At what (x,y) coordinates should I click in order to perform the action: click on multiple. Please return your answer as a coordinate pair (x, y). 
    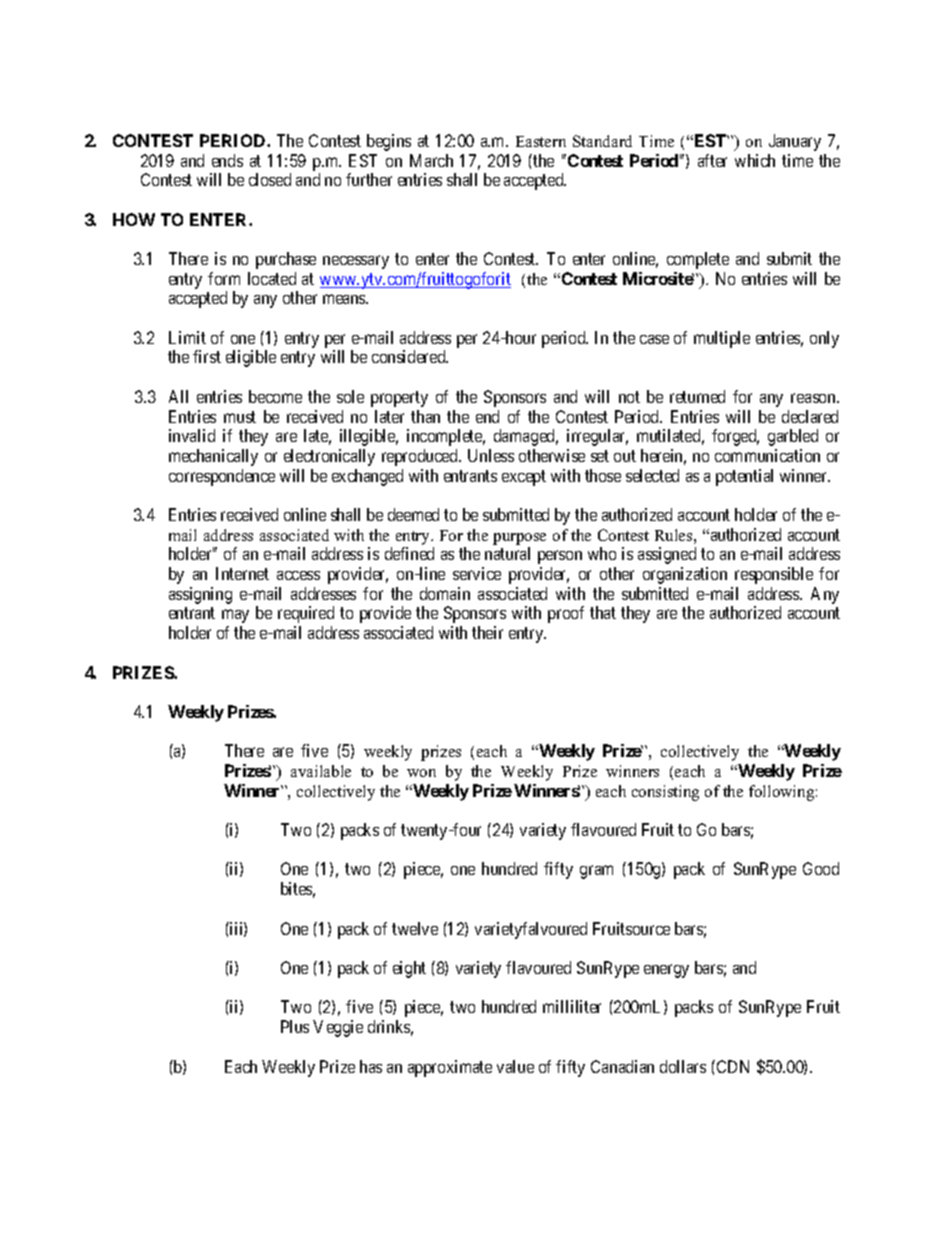
    Looking at the image, I should click on (722, 339).
